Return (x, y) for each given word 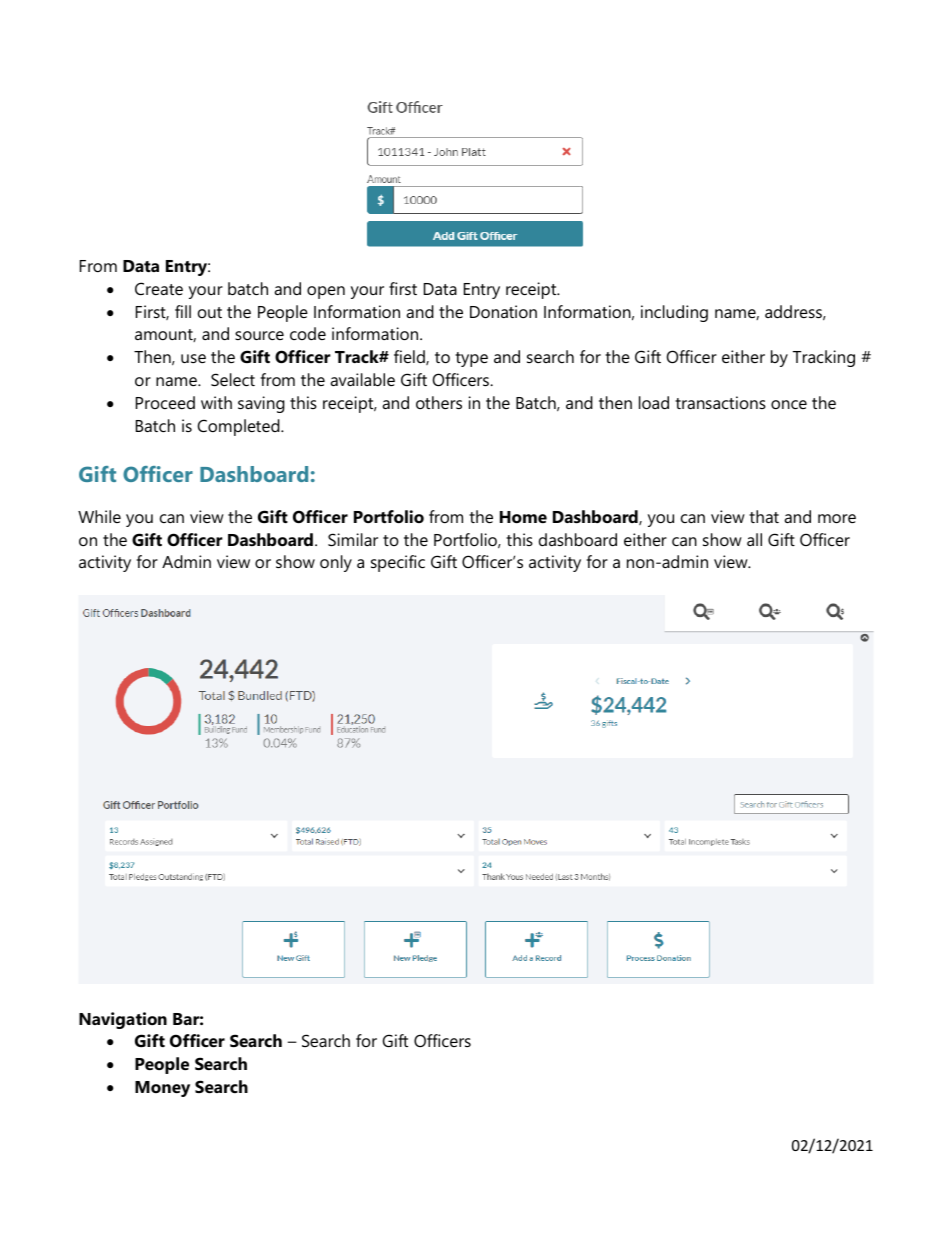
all (754, 539)
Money (162, 1089)
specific (398, 563)
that (764, 516)
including (674, 313)
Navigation (123, 1020)
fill (183, 311)
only (336, 563)
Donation (503, 311)
